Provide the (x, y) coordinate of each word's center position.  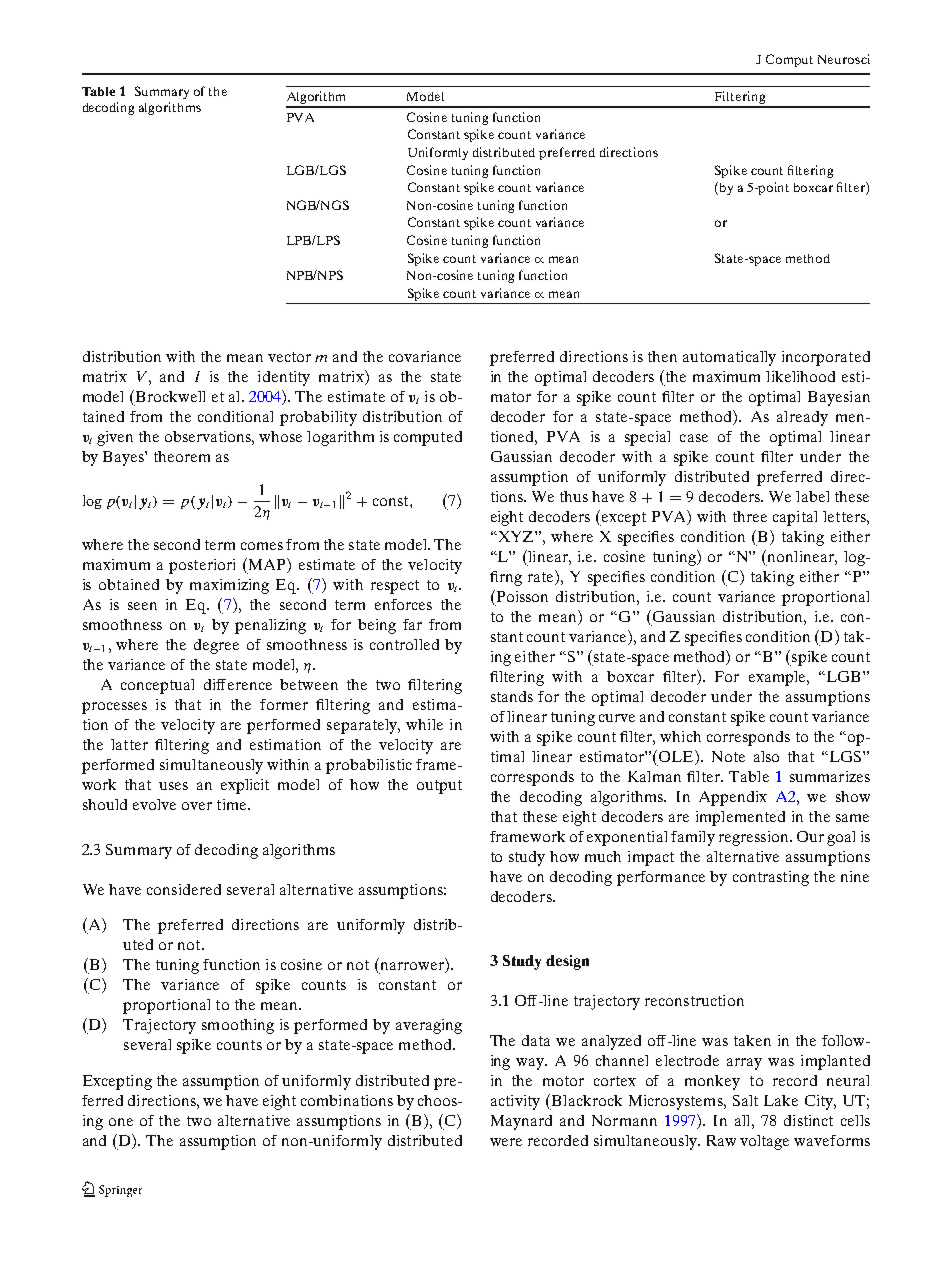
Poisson (521, 596)
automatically (729, 358)
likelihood (800, 376)
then (662, 356)
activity (515, 1102)
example (778, 678)
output (439, 787)
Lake (781, 1100)
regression (755, 838)
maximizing (229, 586)
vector (289, 357)
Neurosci (844, 59)
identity (284, 378)
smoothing (238, 1026)
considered (184, 889)
